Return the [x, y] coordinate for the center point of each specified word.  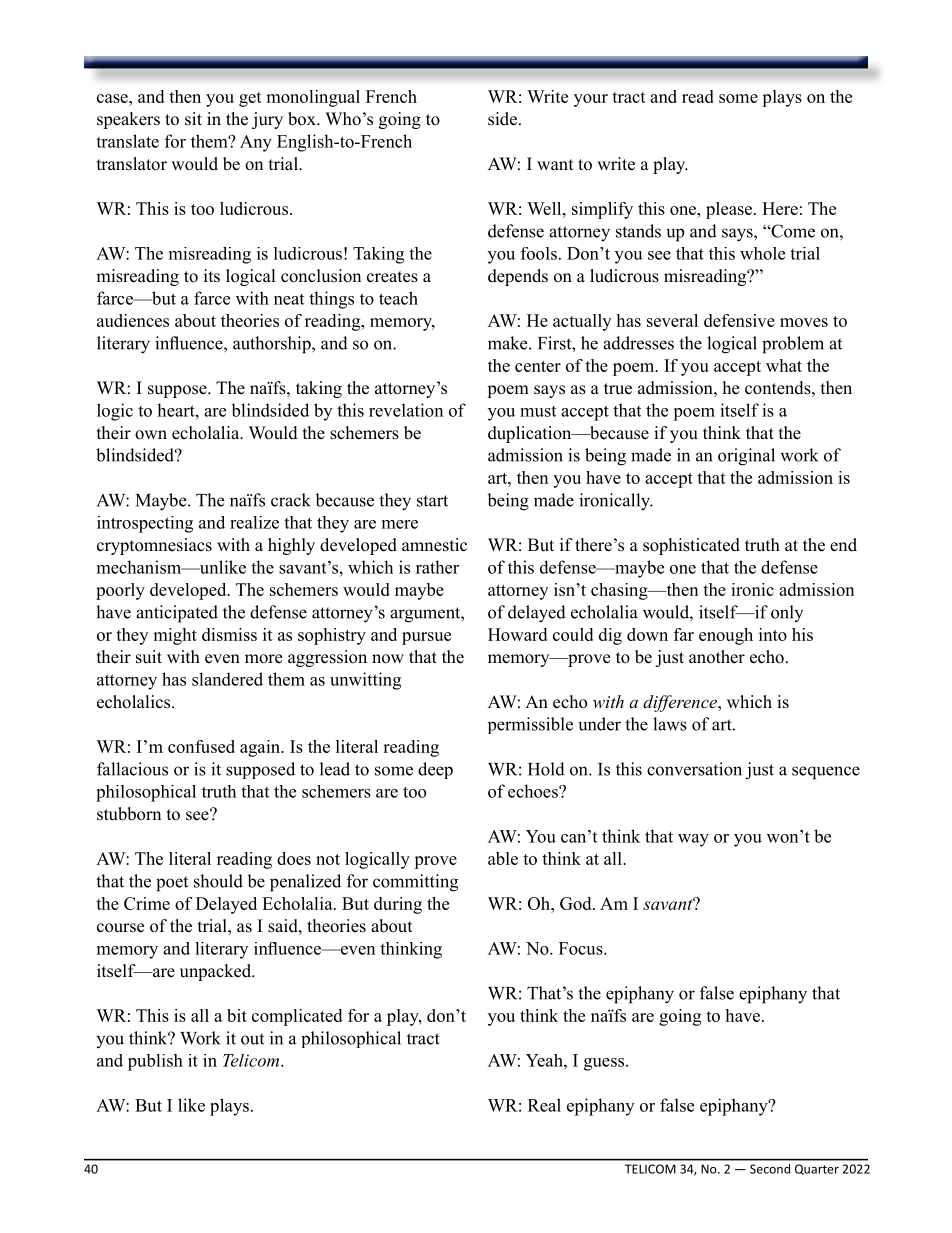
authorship [273, 345]
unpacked [217, 972]
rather [437, 567]
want [555, 164]
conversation [694, 769]
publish [155, 1062]
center [538, 366]
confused [201, 746]
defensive [739, 320]
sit [193, 119]
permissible [530, 725]
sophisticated [691, 546]
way [693, 840]
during [398, 905]
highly [291, 546]
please [730, 210]
